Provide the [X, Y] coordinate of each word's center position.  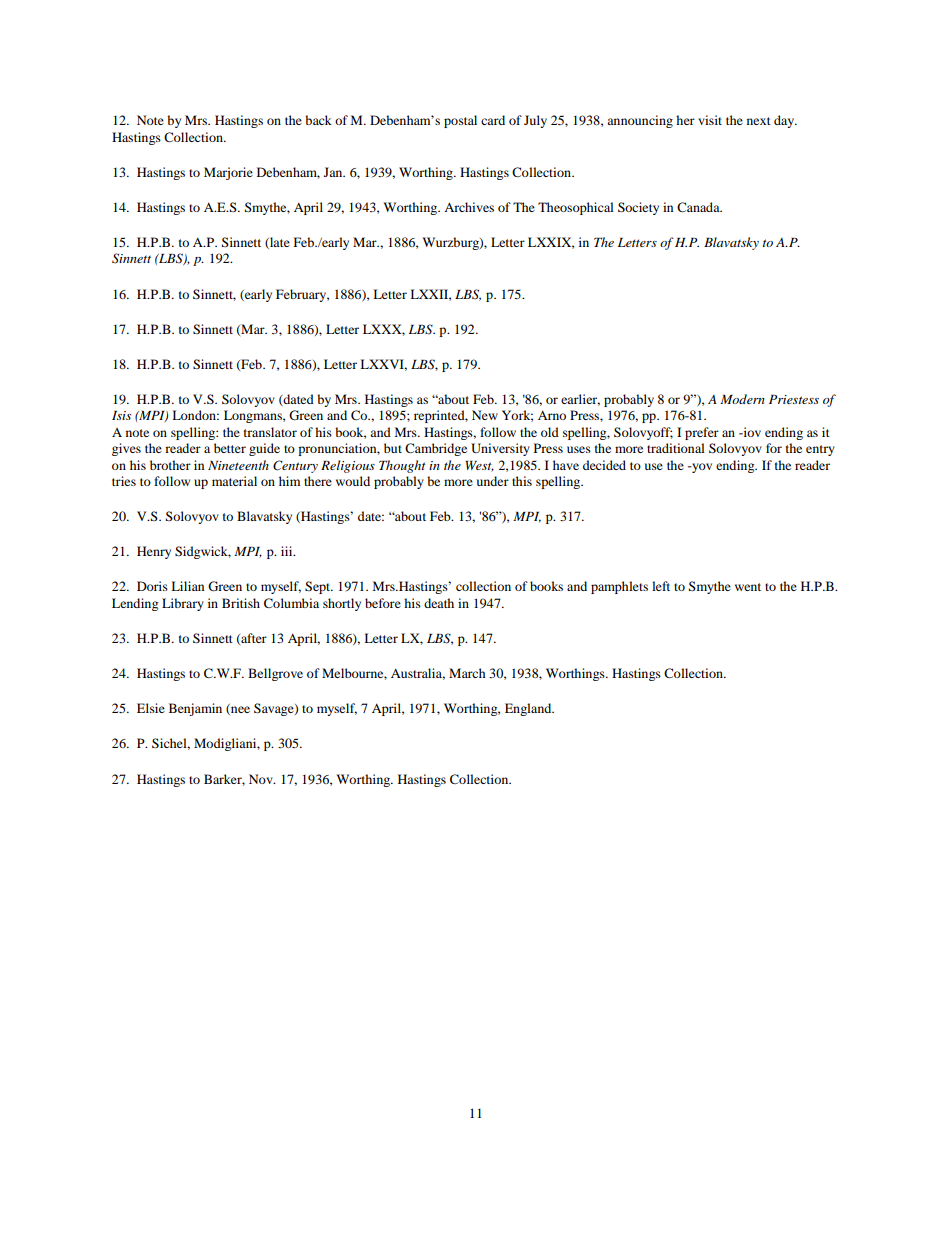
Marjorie [228, 173]
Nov [262, 779]
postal [460, 121]
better [230, 448]
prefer [702, 433]
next [759, 121]
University [500, 449]
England [529, 709]
